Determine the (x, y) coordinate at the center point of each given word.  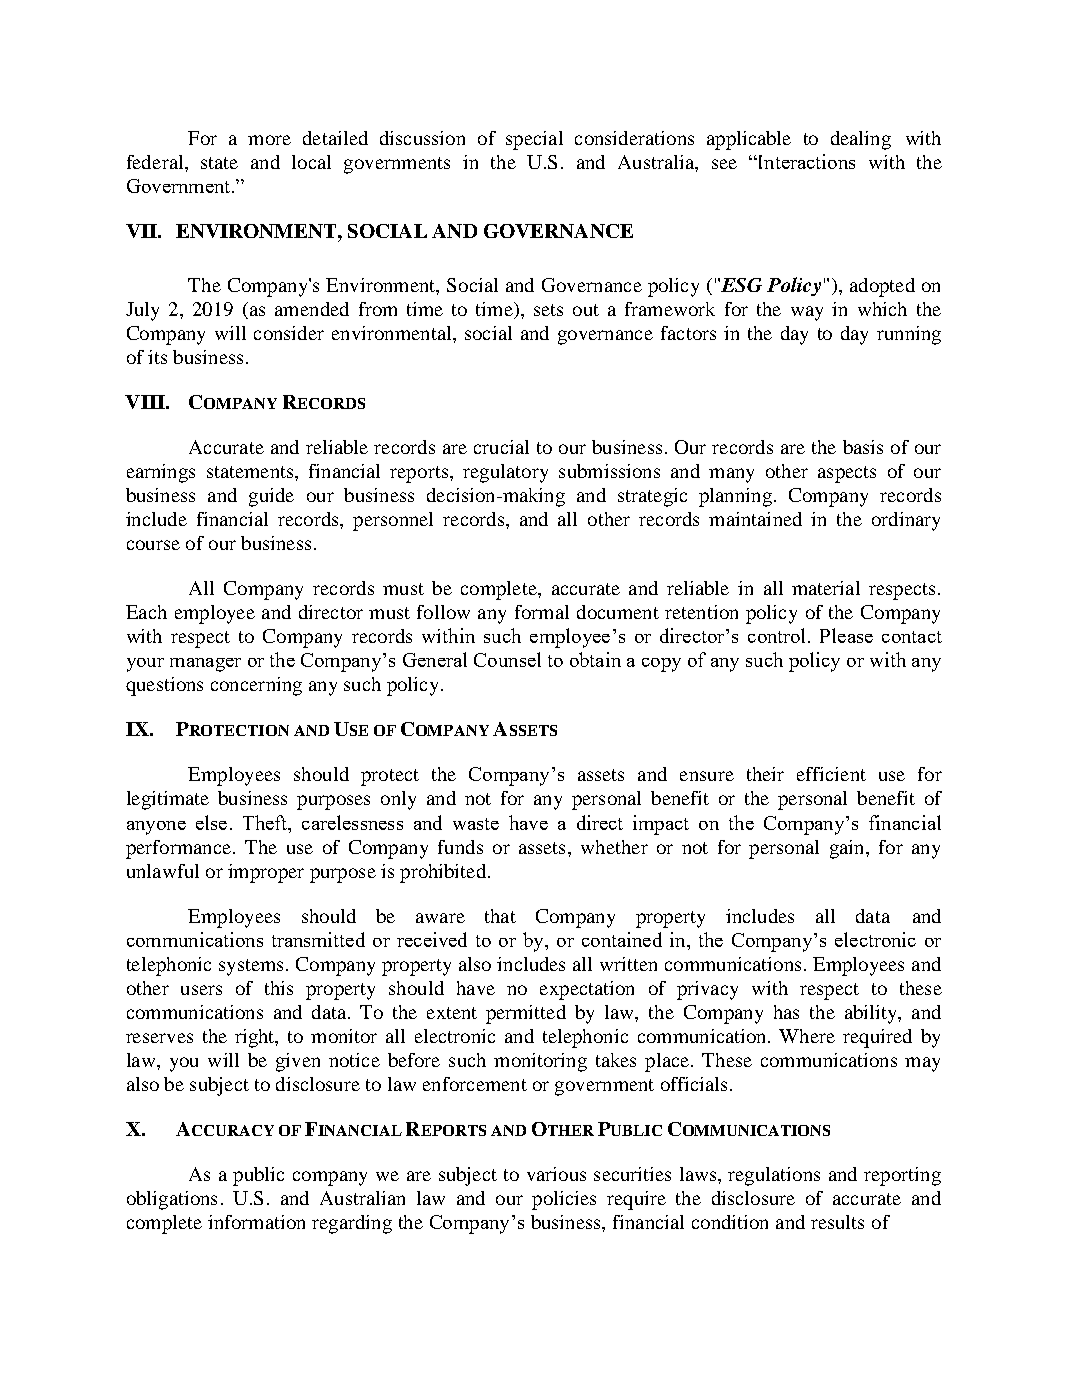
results (837, 1222)
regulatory (505, 473)
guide (271, 497)
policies (564, 1200)
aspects (847, 474)
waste (476, 824)
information (256, 1222)
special (534, 140)
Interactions (805, 161)
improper (266, 873)
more (269, 140)
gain (848, 849)
